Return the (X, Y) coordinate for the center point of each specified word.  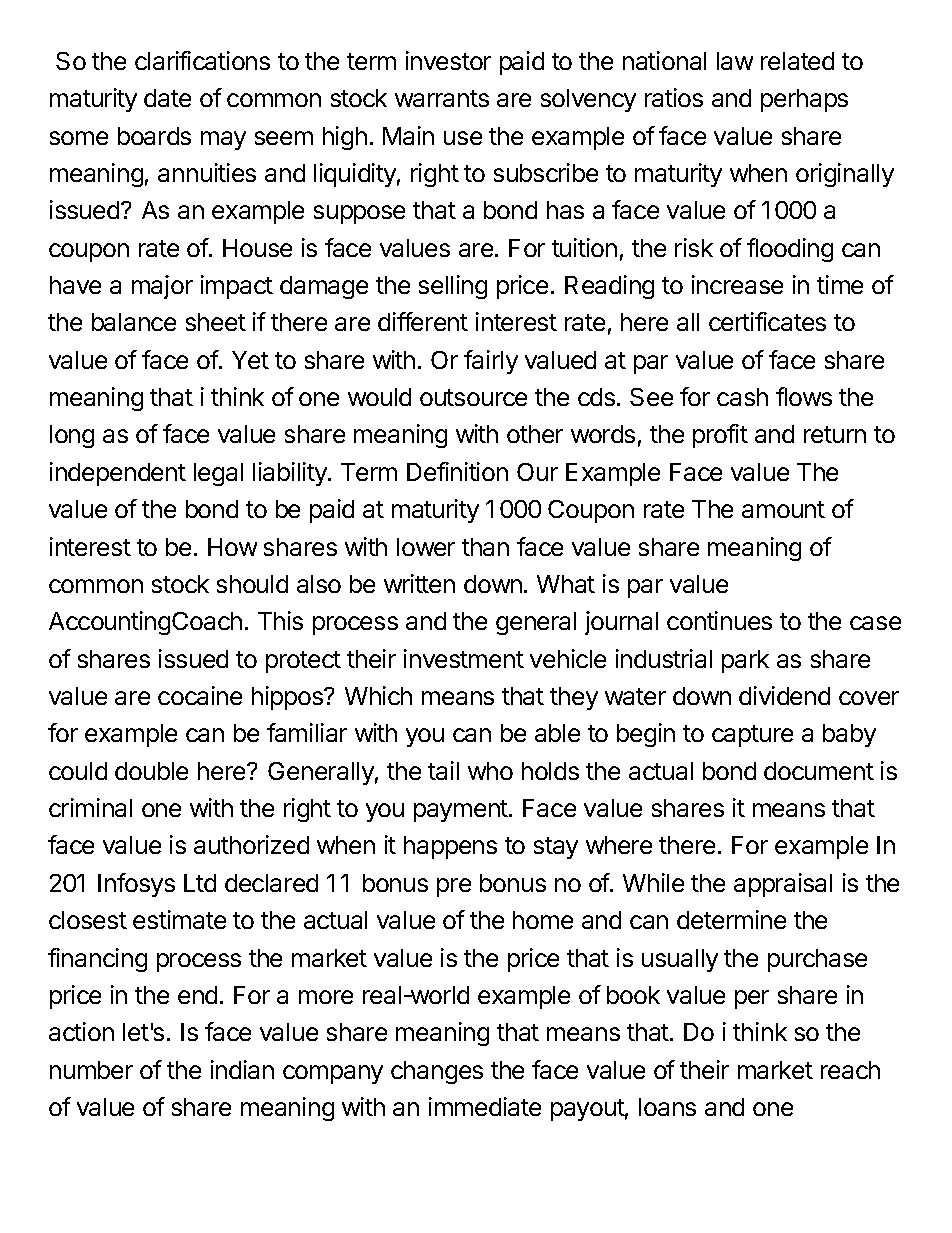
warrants (442, 98)
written (419, 583)
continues (719, 620)
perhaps (804, 100)
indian (242, 1069)
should (252, 584)
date (167, 98)
